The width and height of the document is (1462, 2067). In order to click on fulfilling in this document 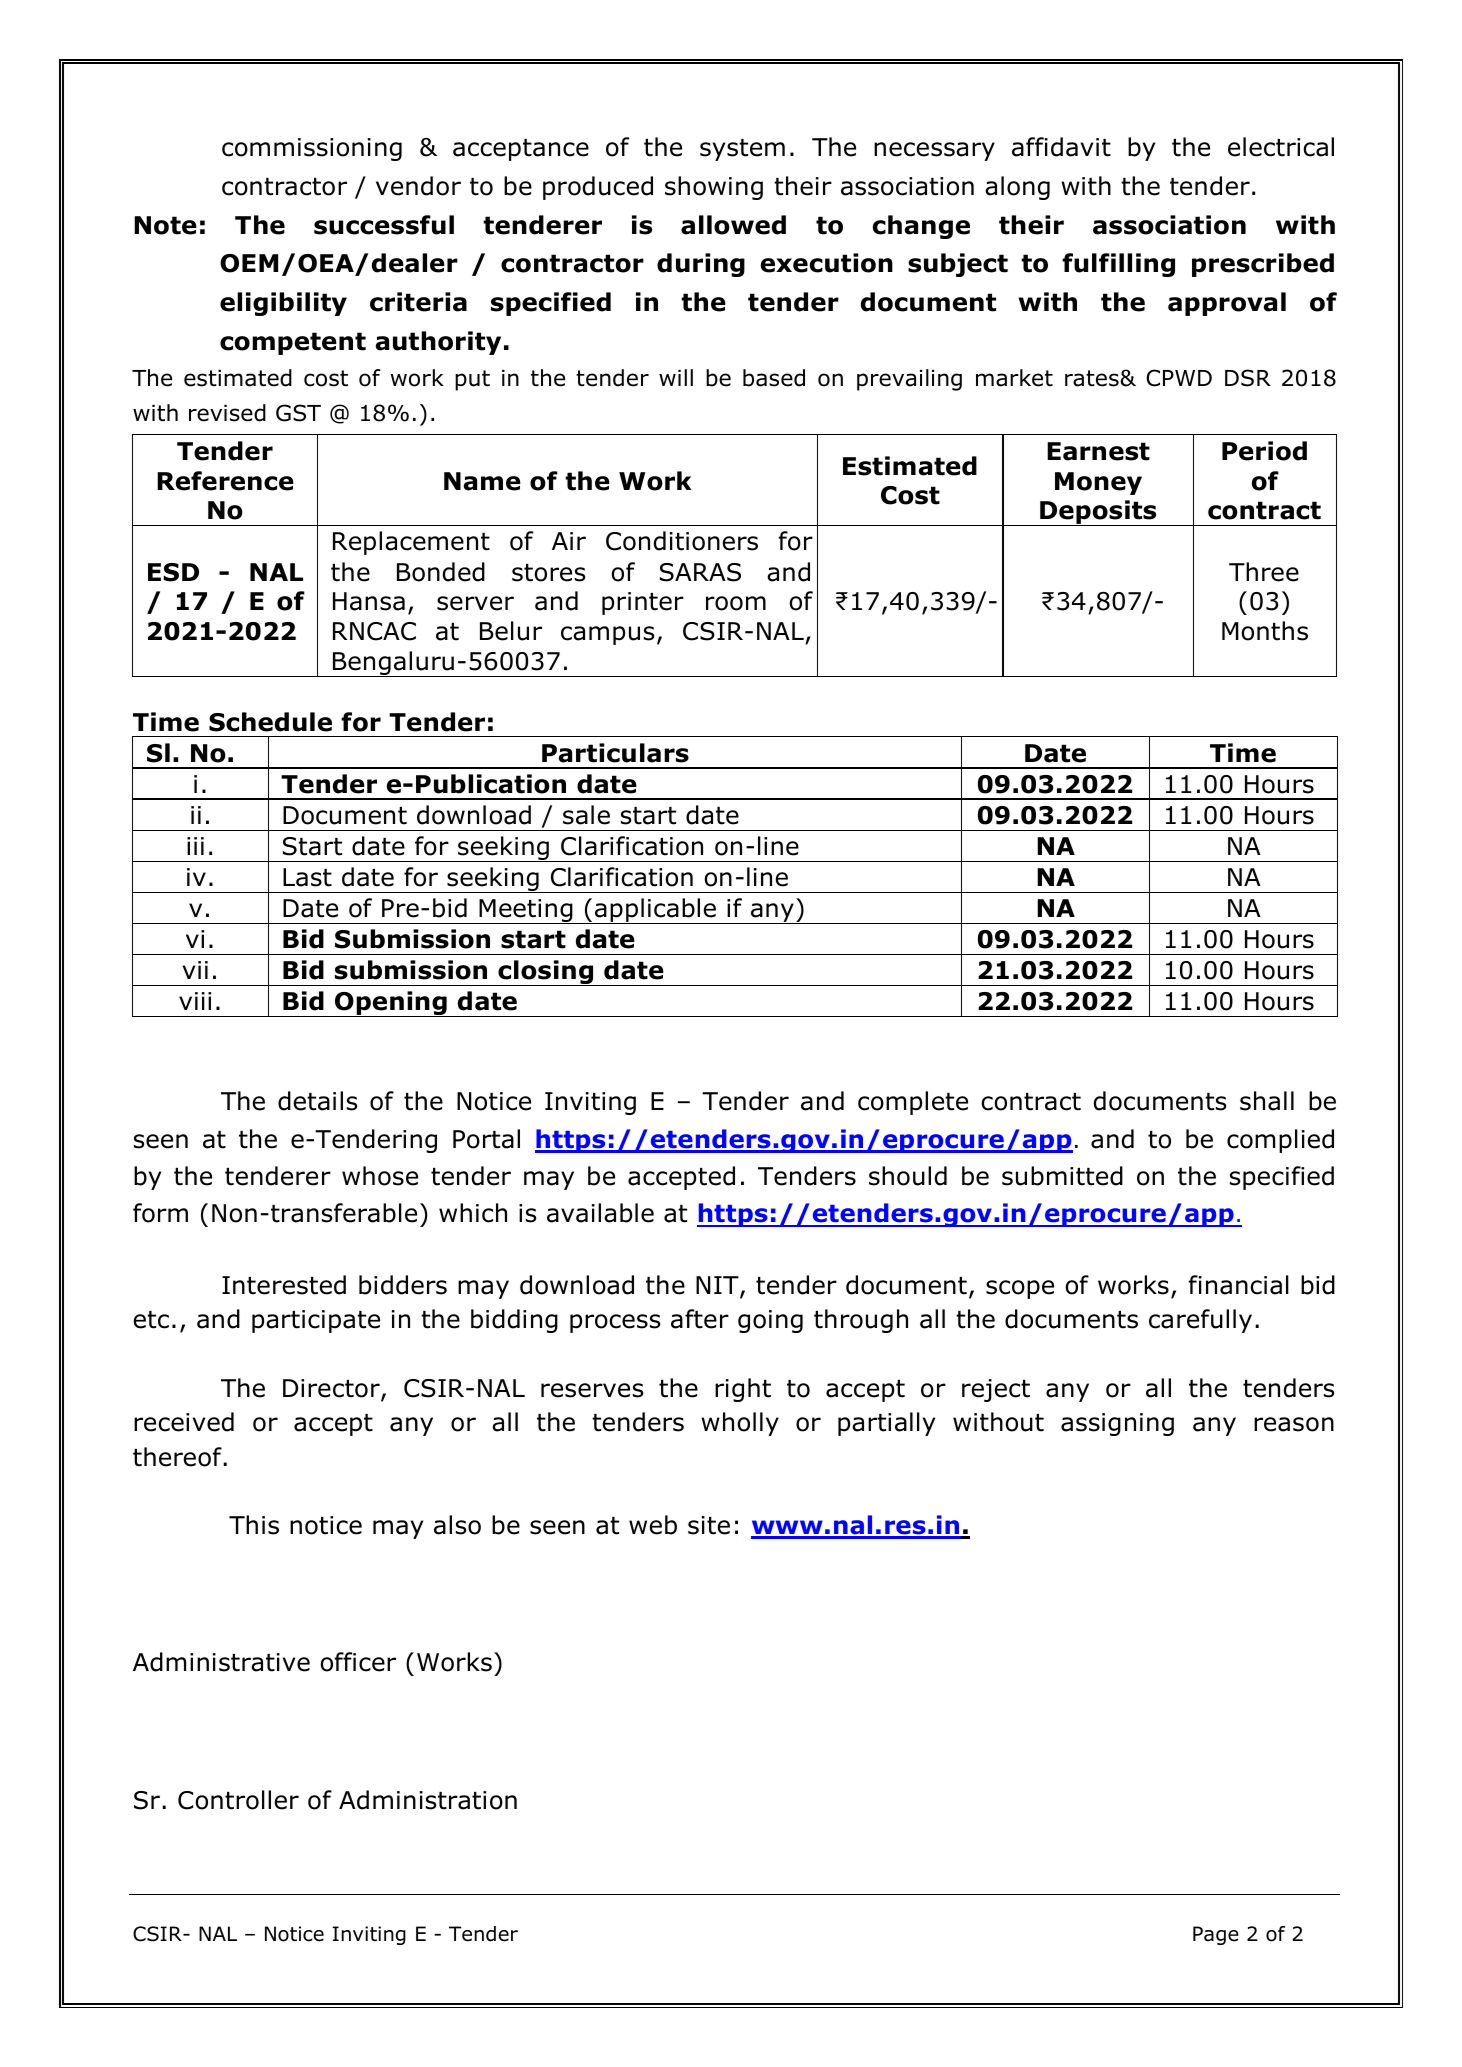, I will do `click(1118, 265)`.
